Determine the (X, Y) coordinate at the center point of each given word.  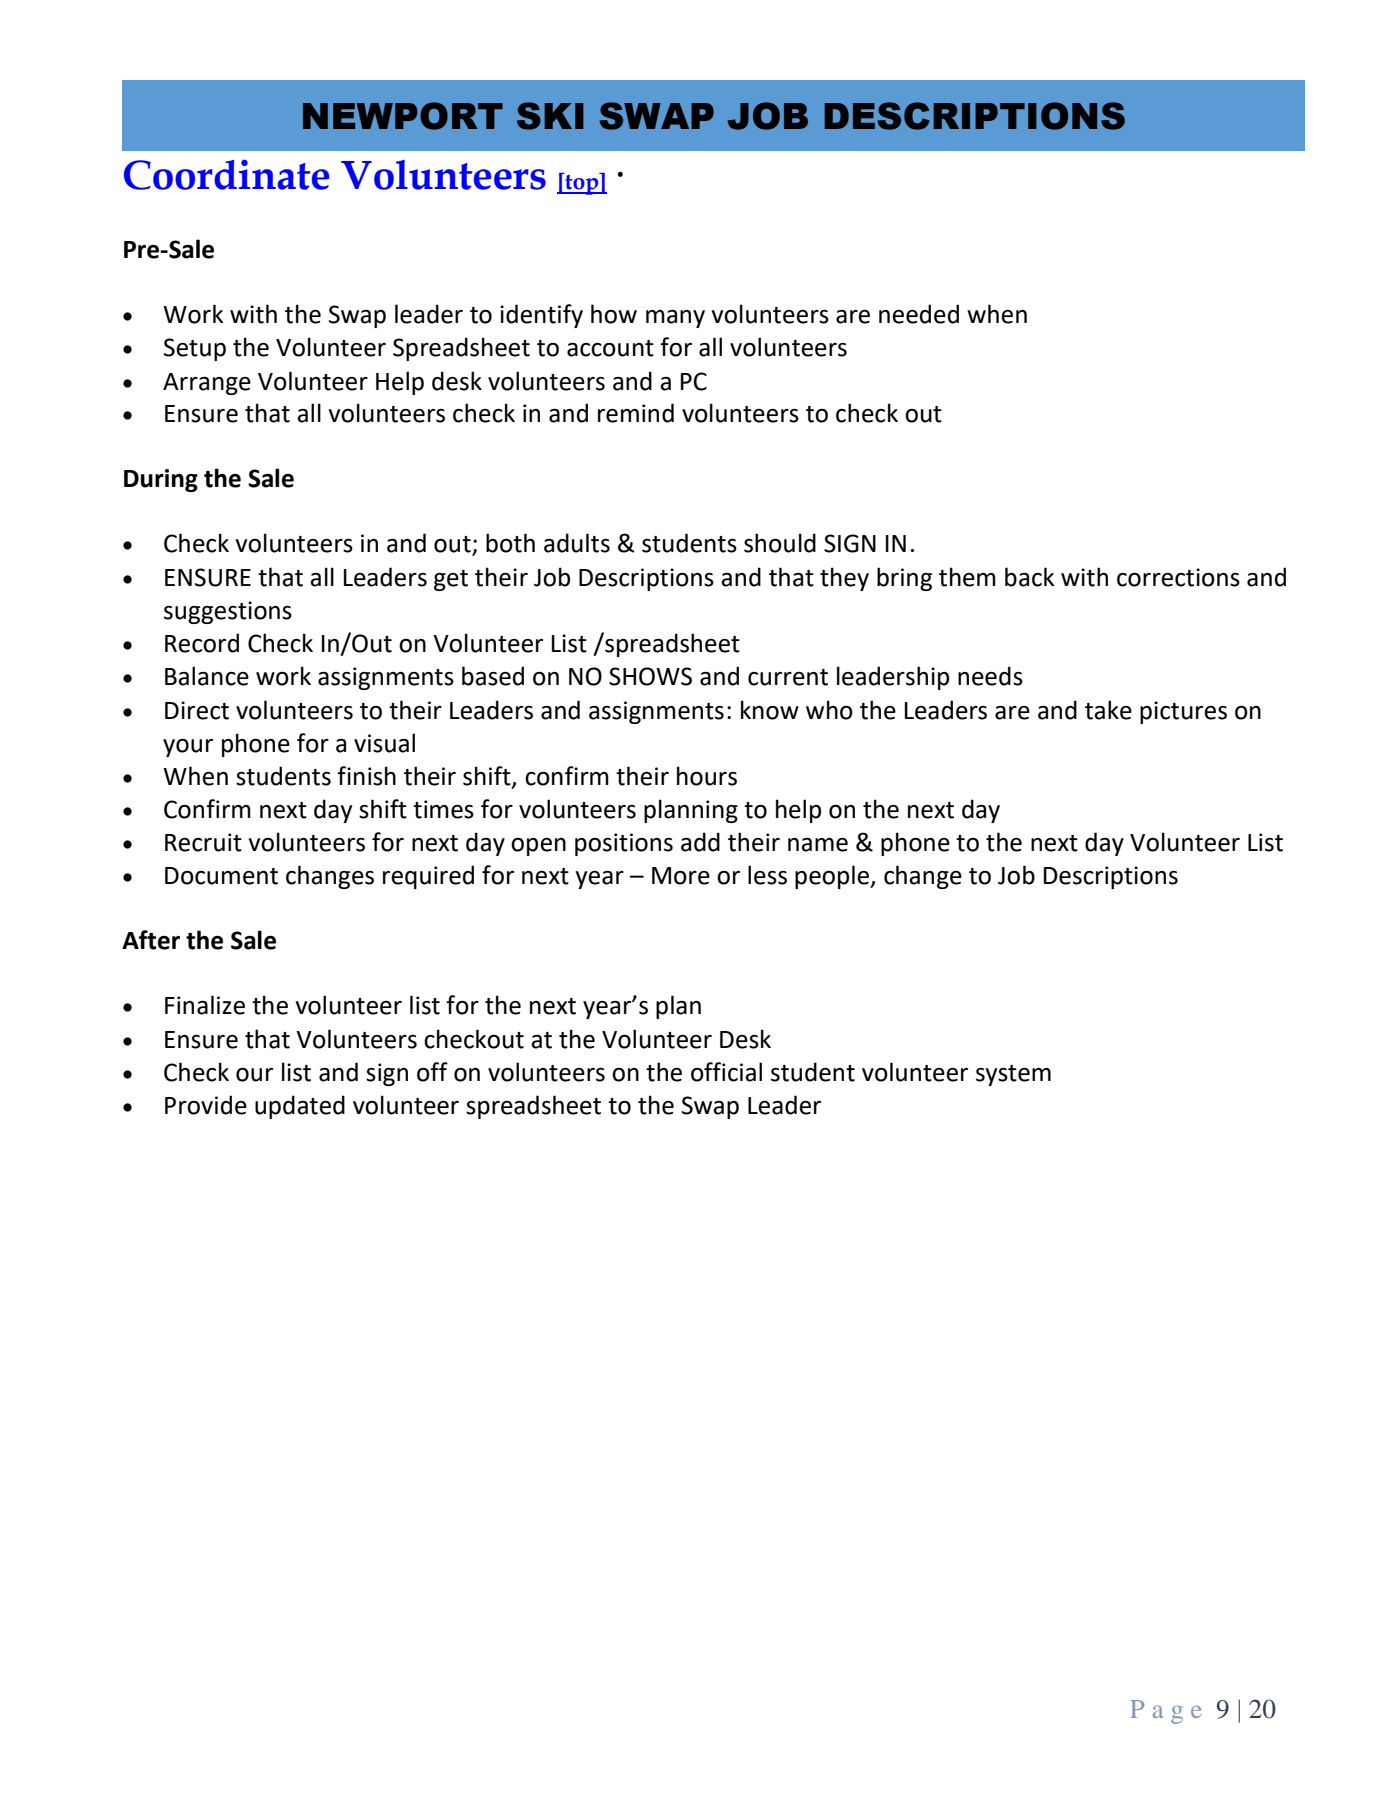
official (726, 1072)
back (1029, 577)
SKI (550, 116)
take (1108, 710)
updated (300, 1107)
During (161, 480)
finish (366, 776)
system (1013, 1075)
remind (636, 413)
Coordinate (226, 174)
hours (707, 776)
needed (919, 314)
